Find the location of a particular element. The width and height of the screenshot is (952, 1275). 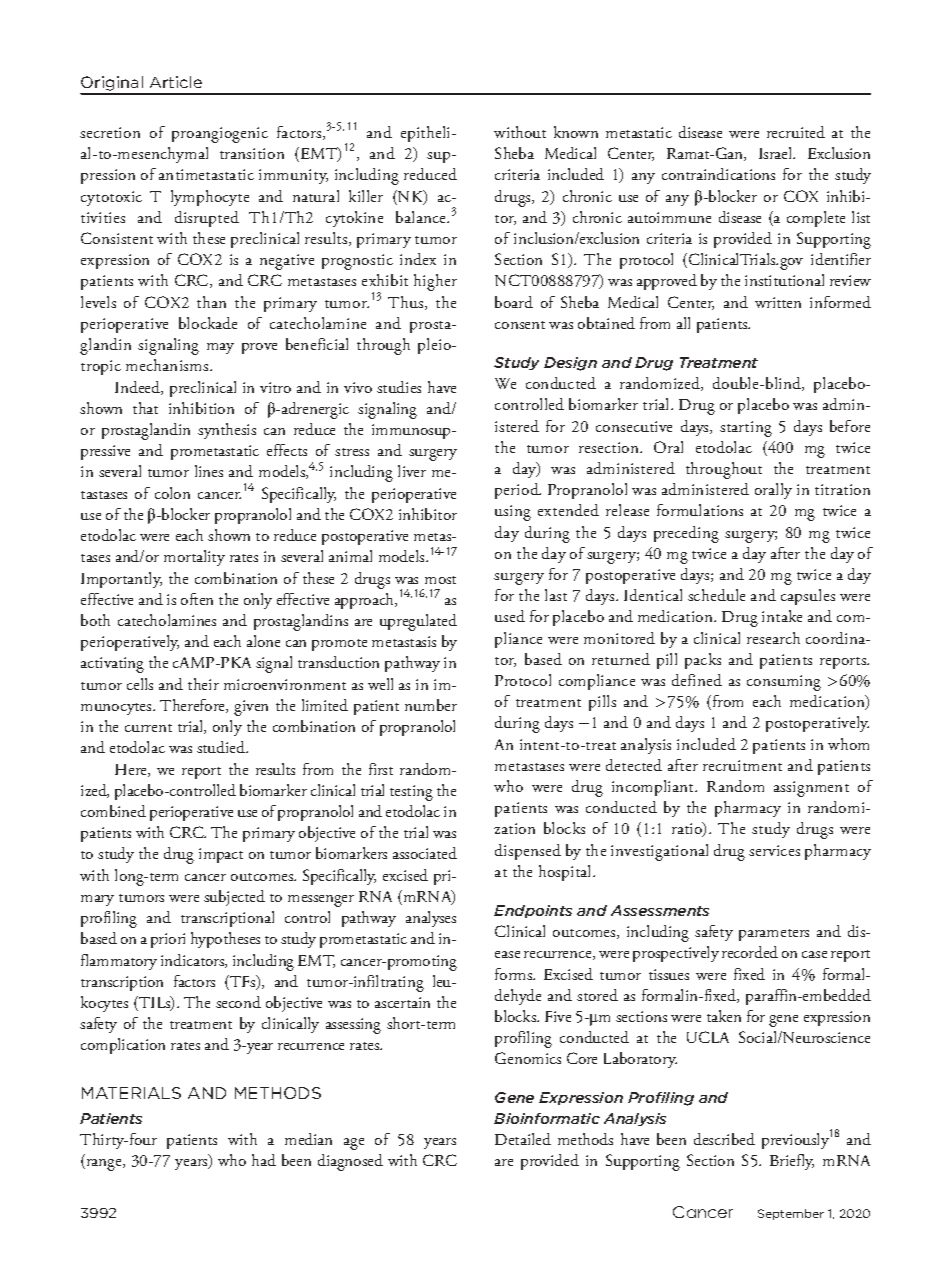

impact is located at coordinates (221, 855).
